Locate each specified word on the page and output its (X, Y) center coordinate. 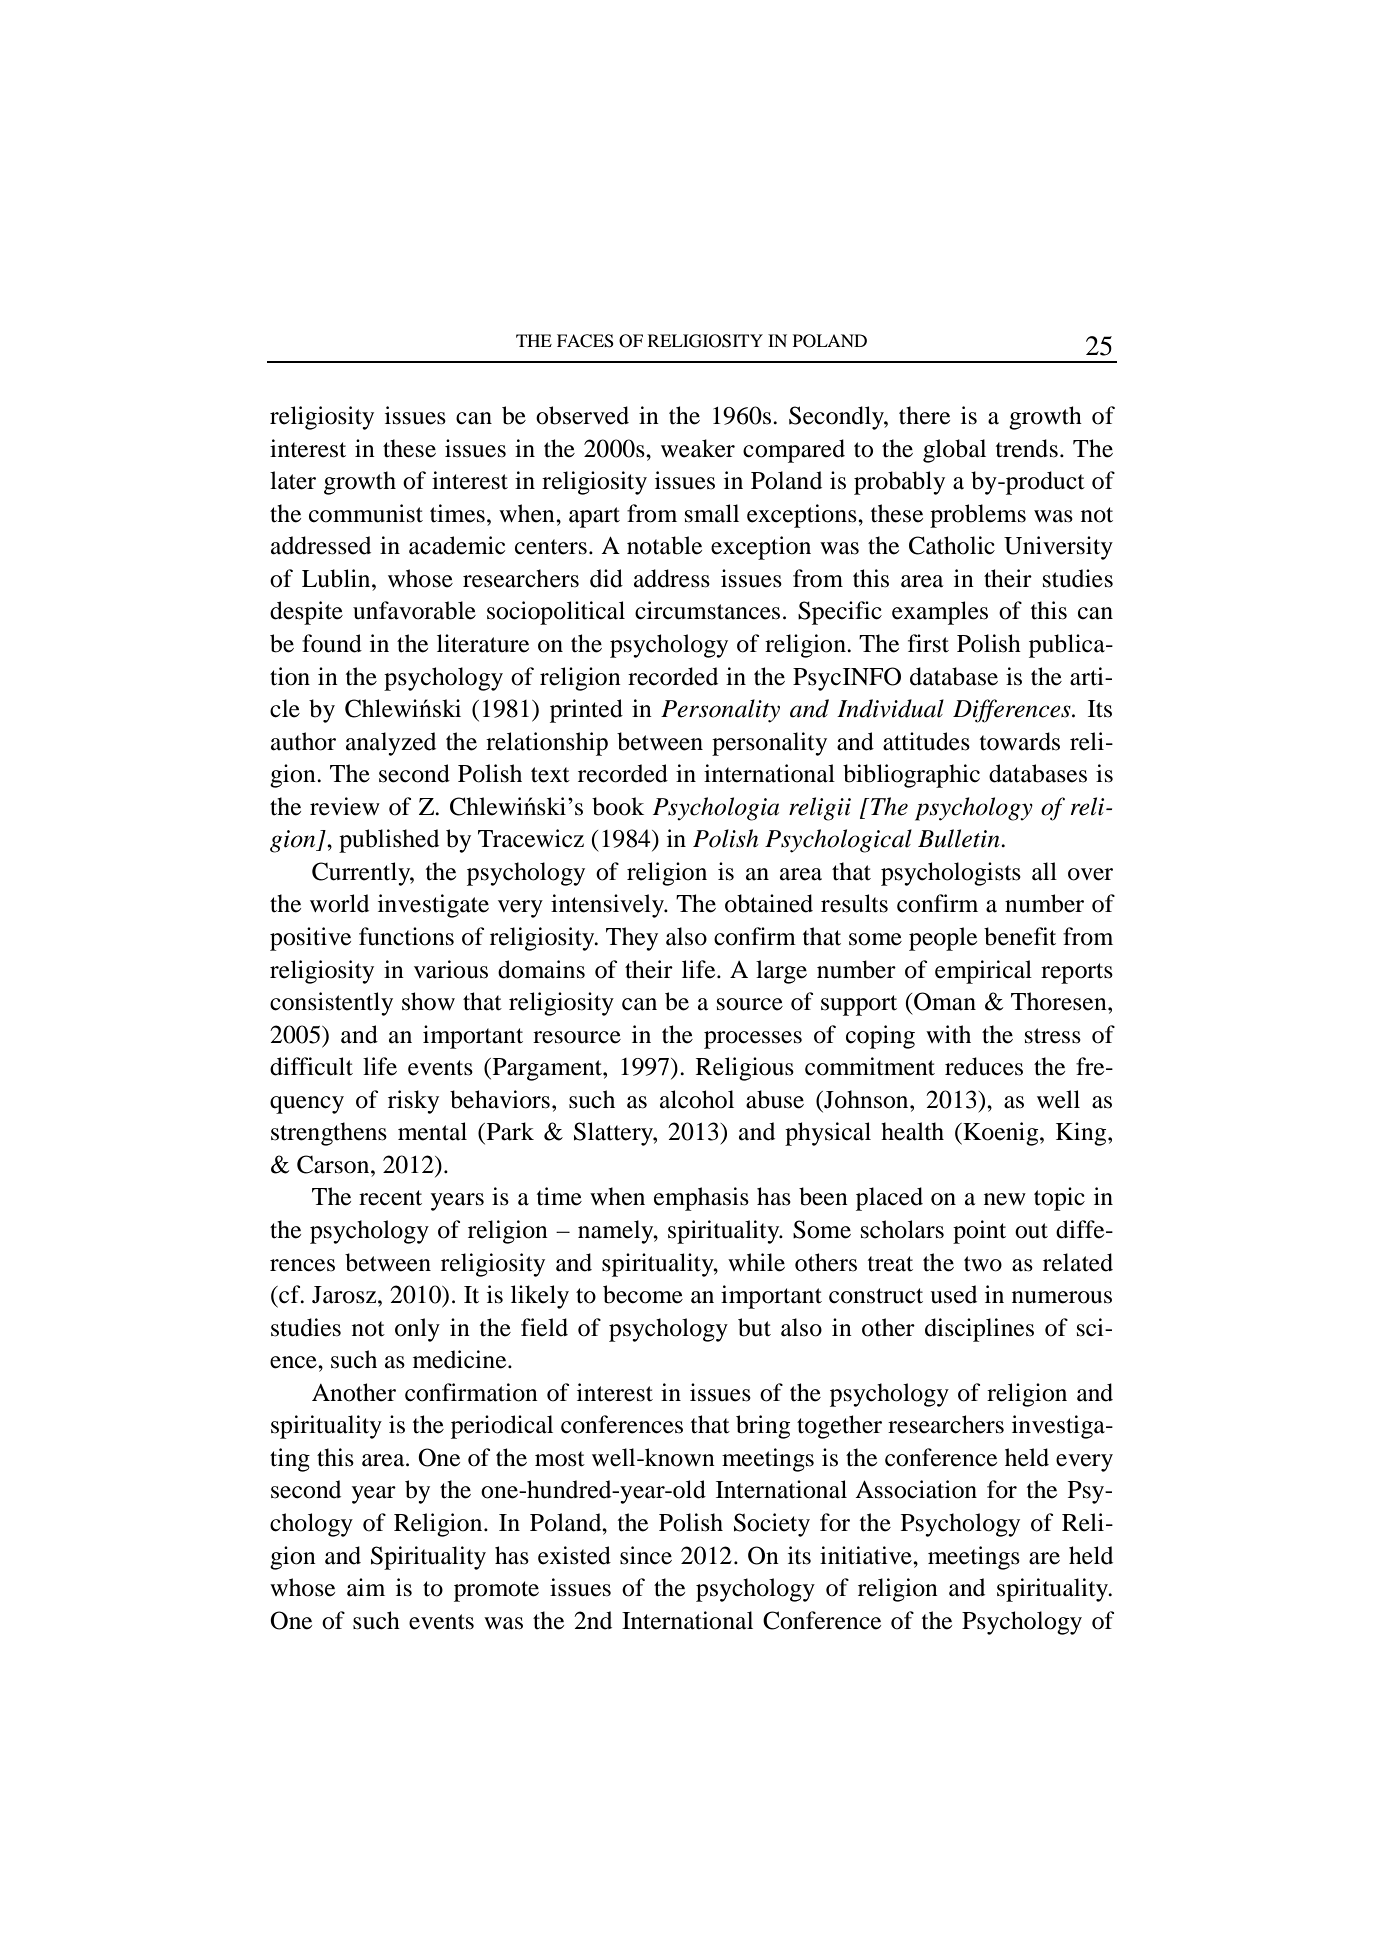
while (756, 1262)
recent (390, 1198)
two (983, 1264)
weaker (698, 448)
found (332, 643)
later (293, 480)
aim (366, 1587)
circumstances (707, 610)
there (924, 415)
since (646, 1555)
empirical (983, 972)
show (428, 1001)
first (928, 643)
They (632, 939)
